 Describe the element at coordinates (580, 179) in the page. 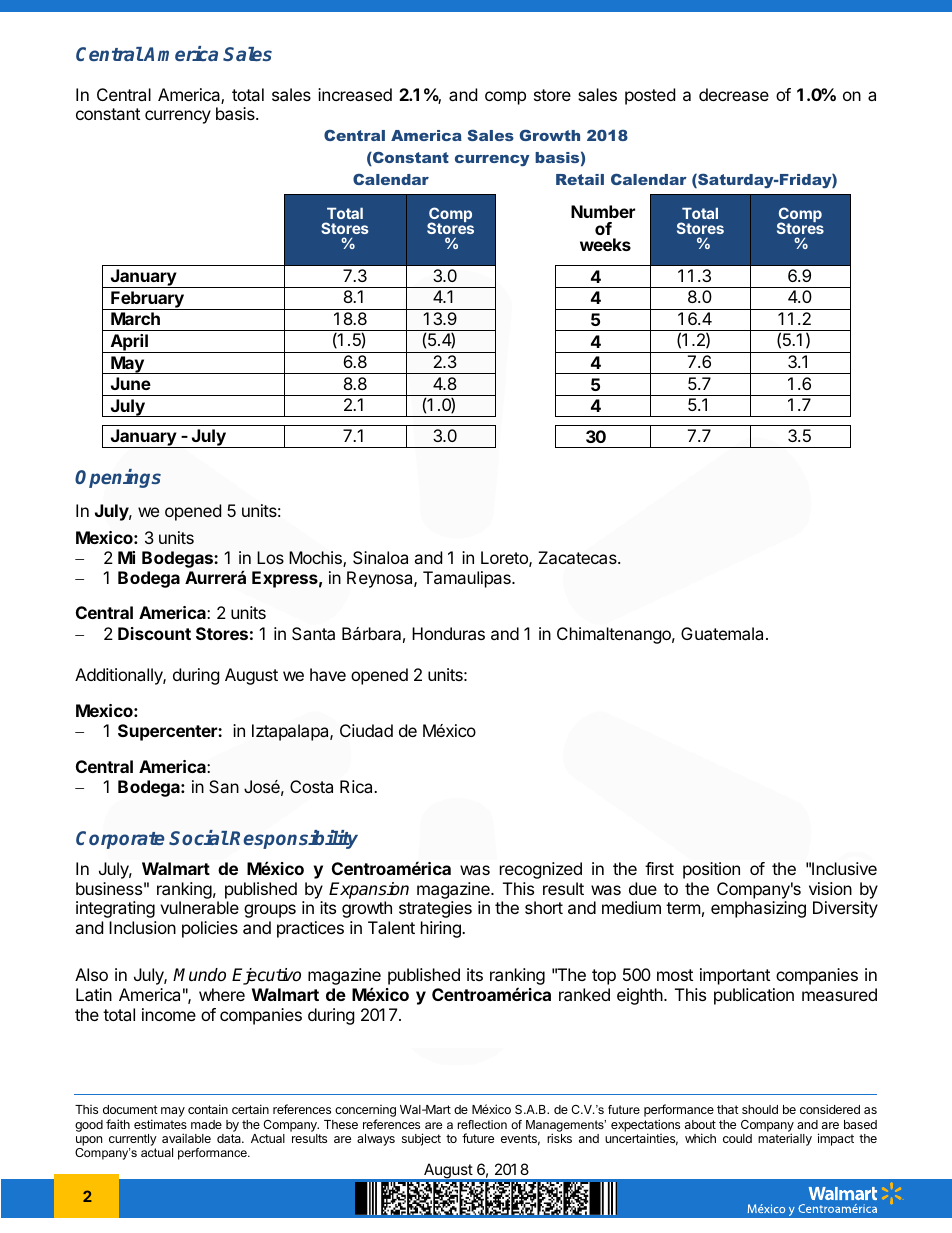

I see `Retail` at that location.
